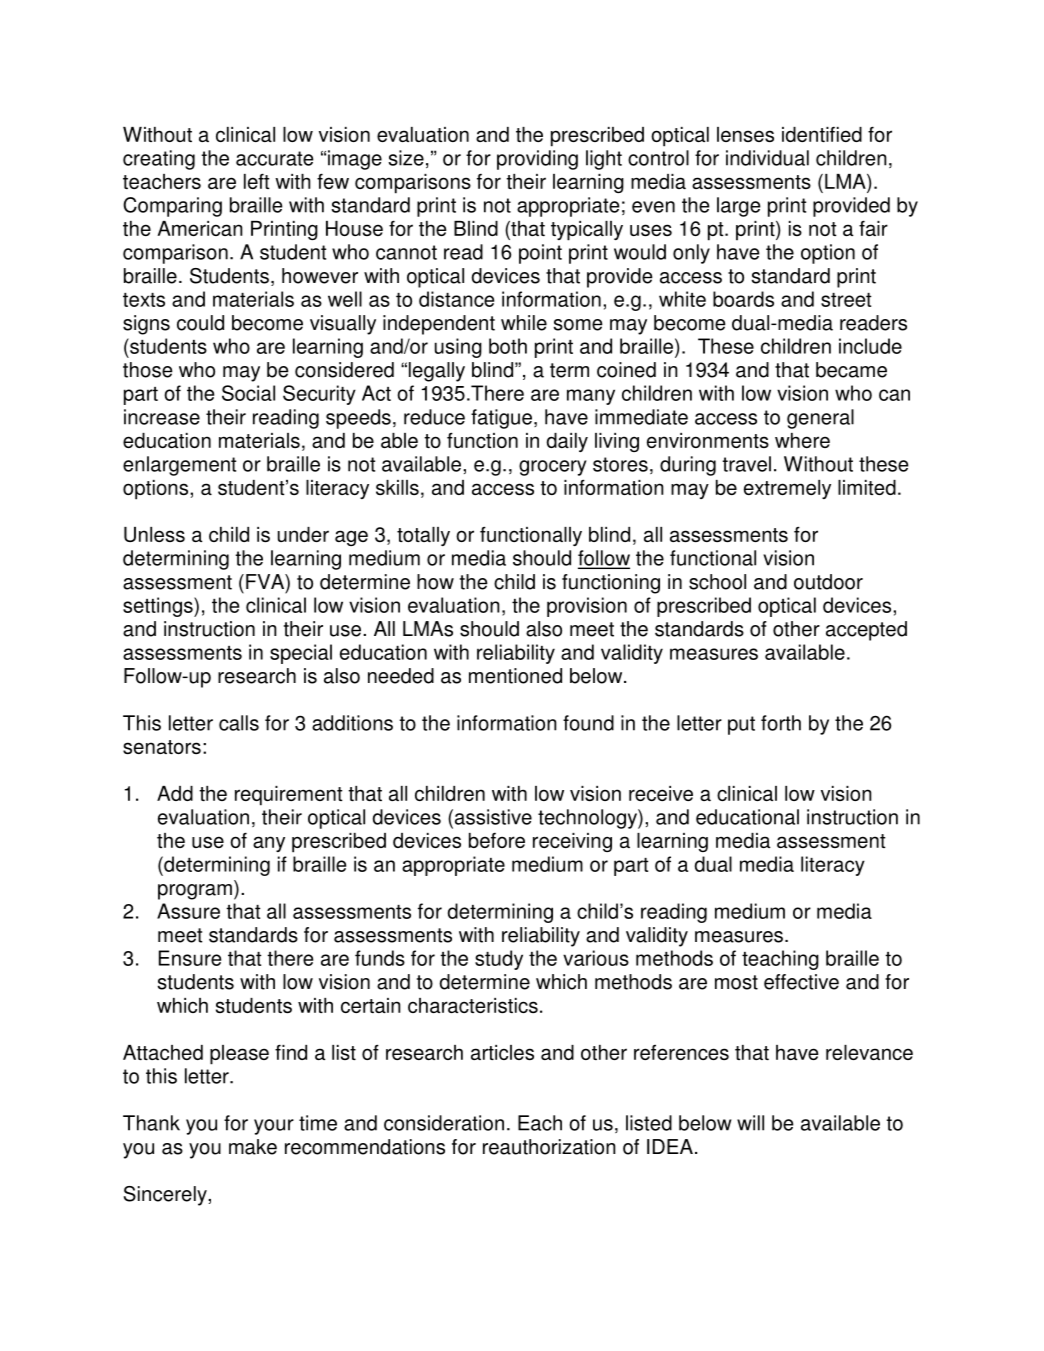 Image resolution: width=1044 pixels, height=1351 pixels. Describe the element at coordinates (537, 160) in the document. I see `providing` at that location.
